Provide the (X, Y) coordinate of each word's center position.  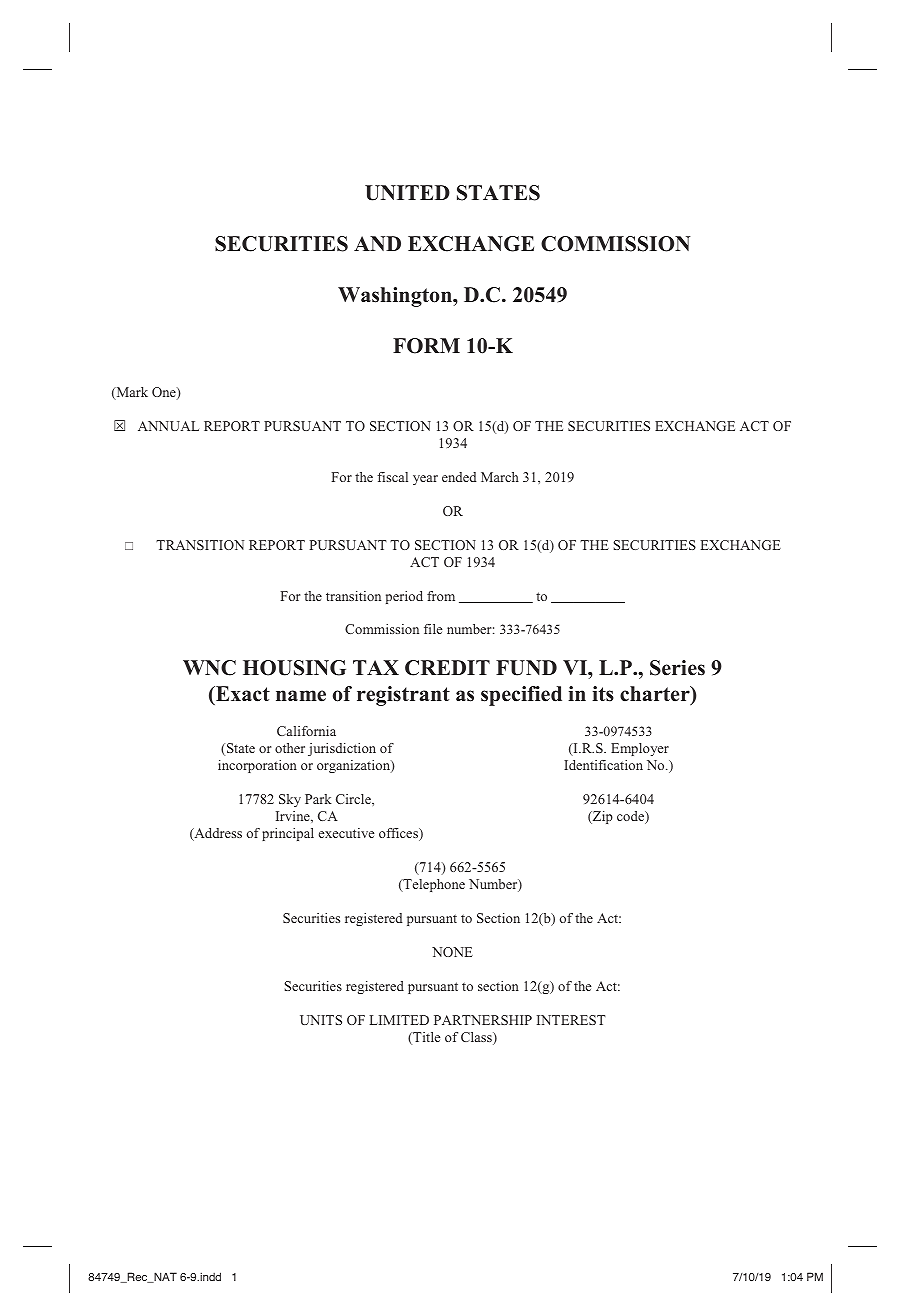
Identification (603, 765)
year (425, 480)
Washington (396, 297)
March (500, 477)
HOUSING (294, 668)
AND (377, 243)
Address (217, 834)
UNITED (407, 193)
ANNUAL (168, 426)
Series (677, 668)
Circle (354, 799)
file (433, 629)
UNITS (321, 1020)
